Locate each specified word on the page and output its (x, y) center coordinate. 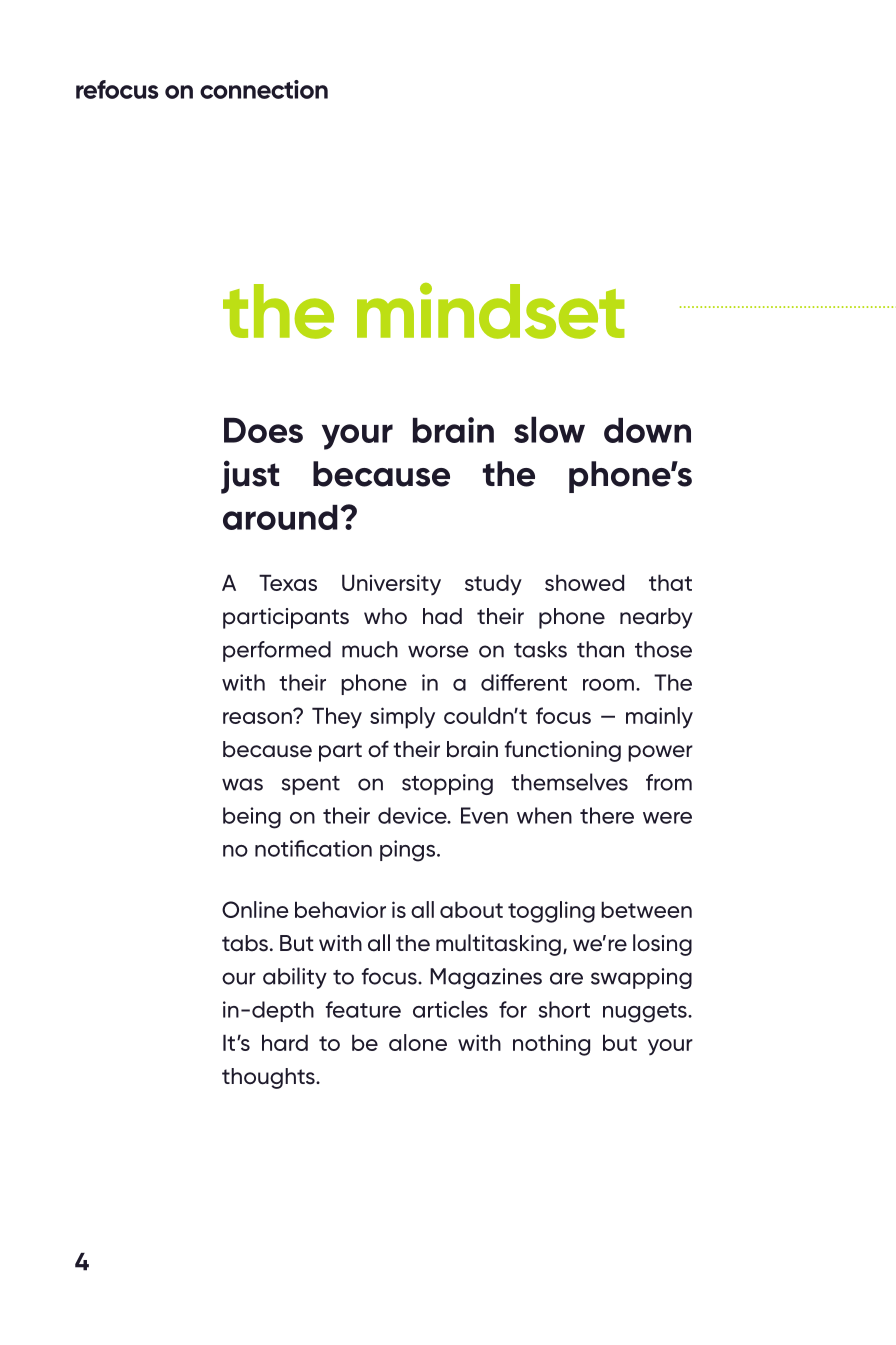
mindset (491, 311)
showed (584, 582)
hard (285, 1042)
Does (263, 430)
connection (264, 89)
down (647, 430)
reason (258, 717)
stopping (447, 784)
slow (549, 429)
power (660, 753)
